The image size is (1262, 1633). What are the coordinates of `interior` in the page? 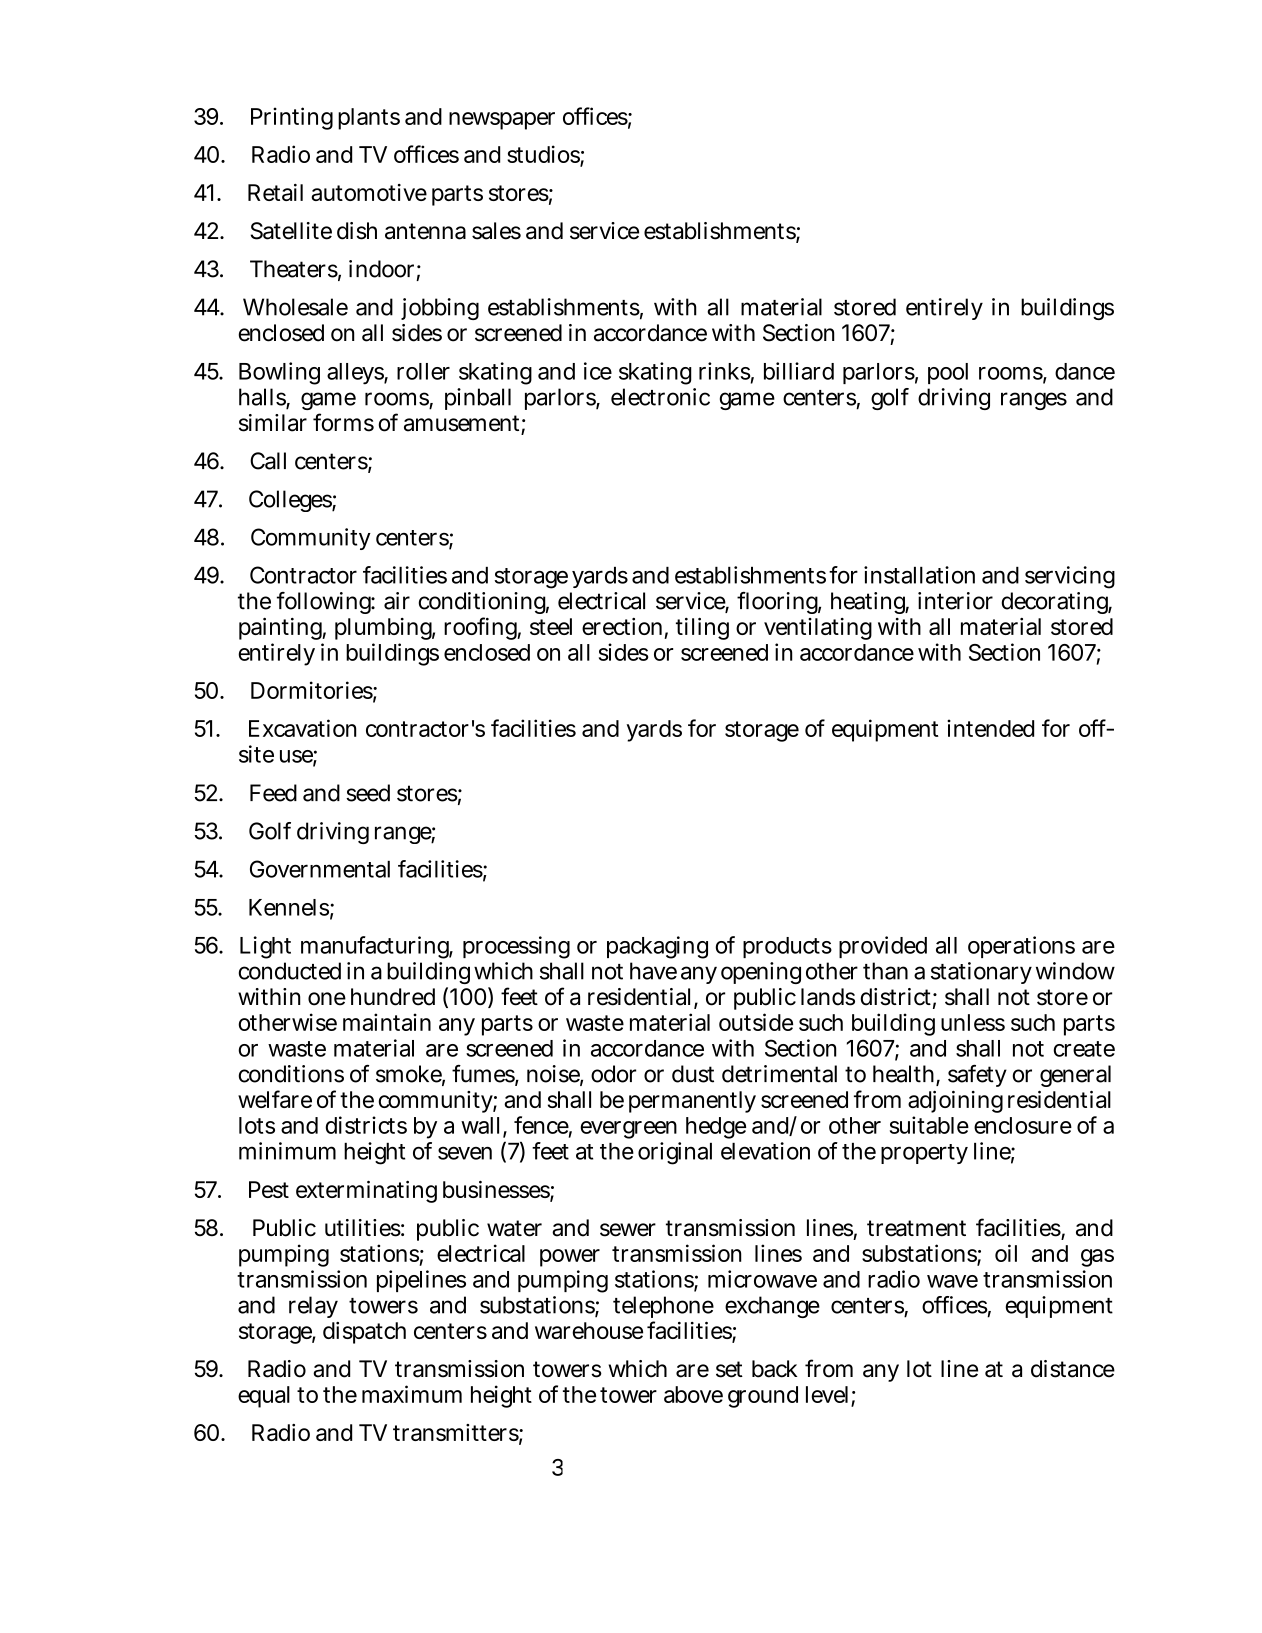 It's located at (955, 601).
